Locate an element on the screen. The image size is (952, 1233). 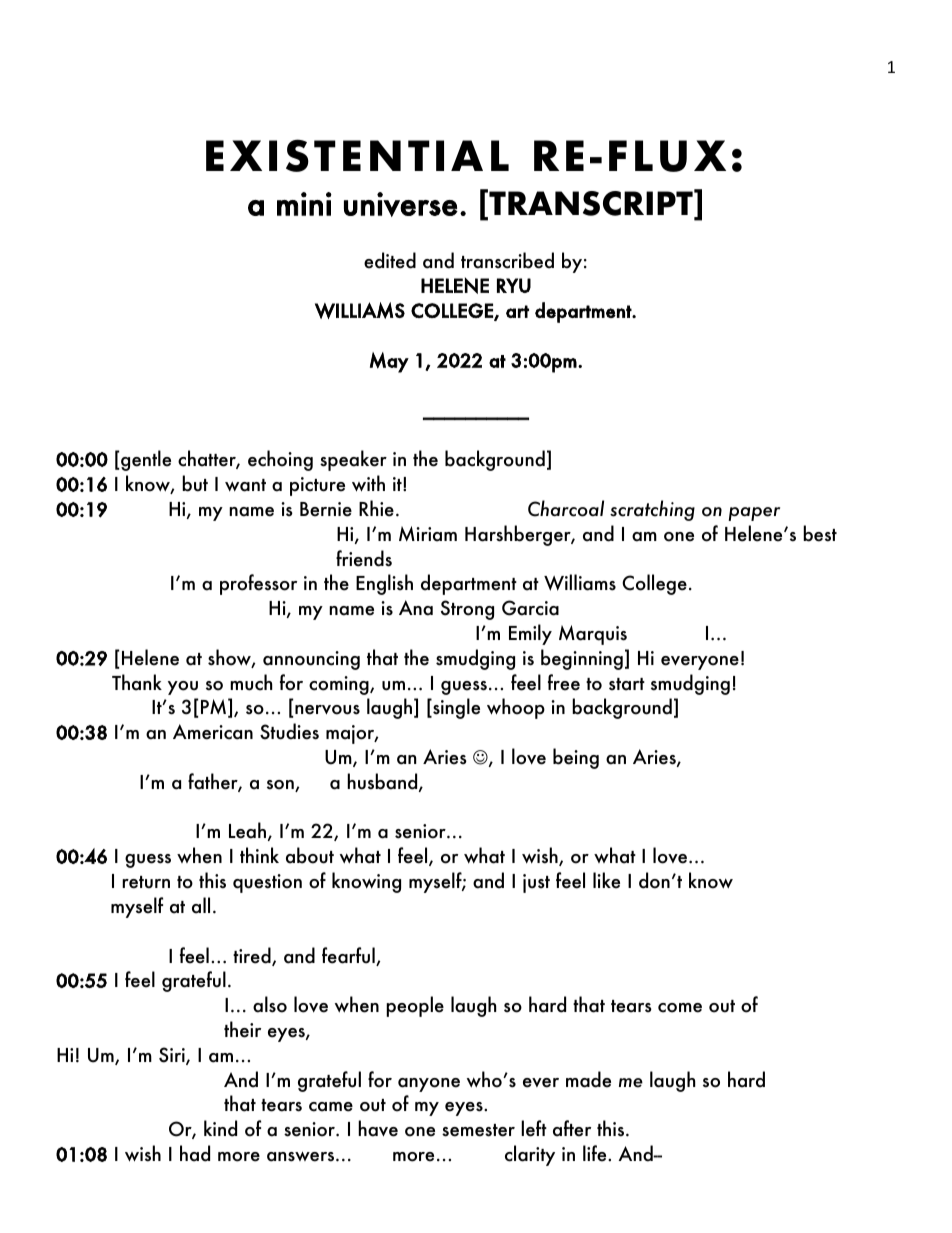
start is located at coordinates (627, 684).
